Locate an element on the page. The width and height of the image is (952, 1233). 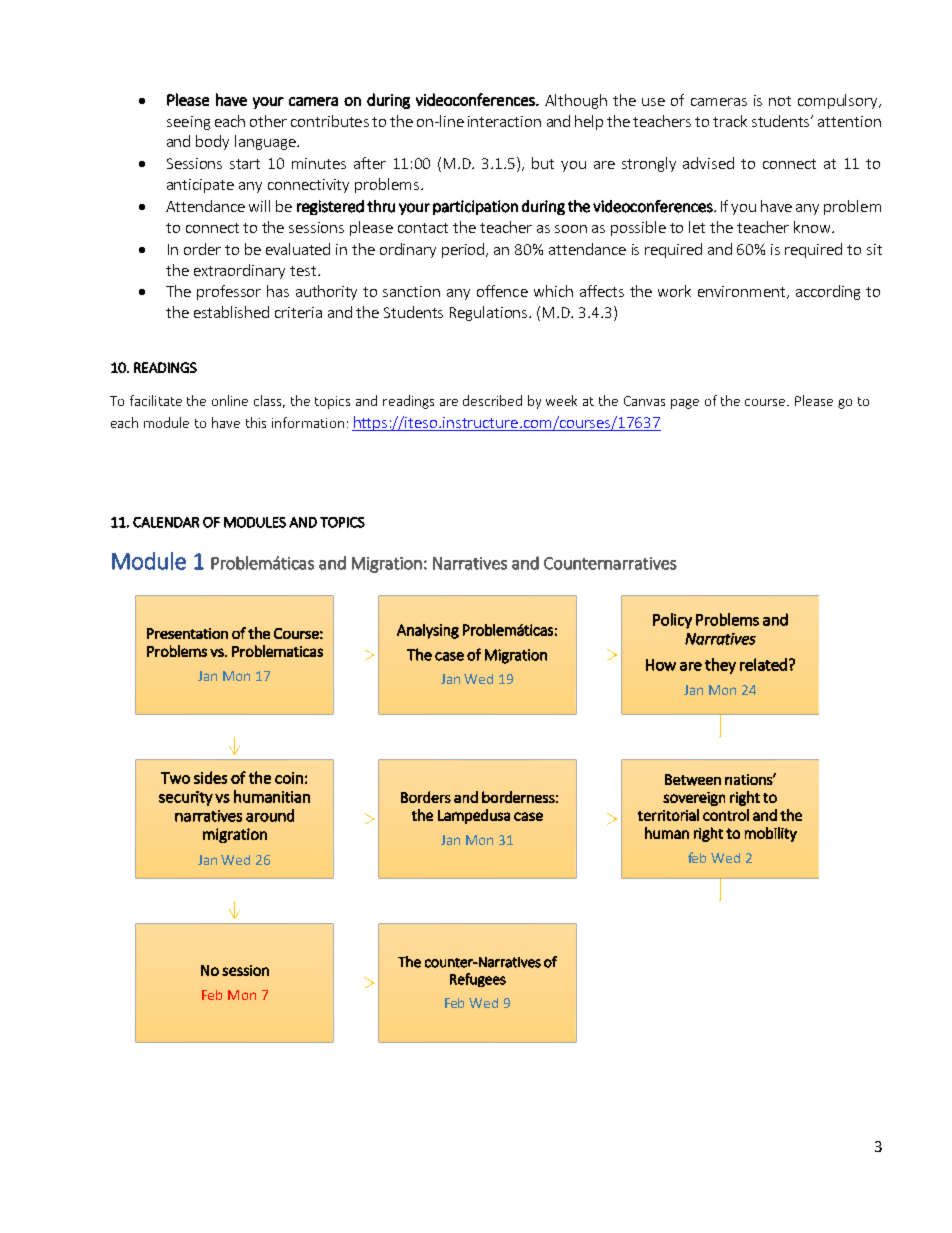
around is located at coordinates (270, 815).
